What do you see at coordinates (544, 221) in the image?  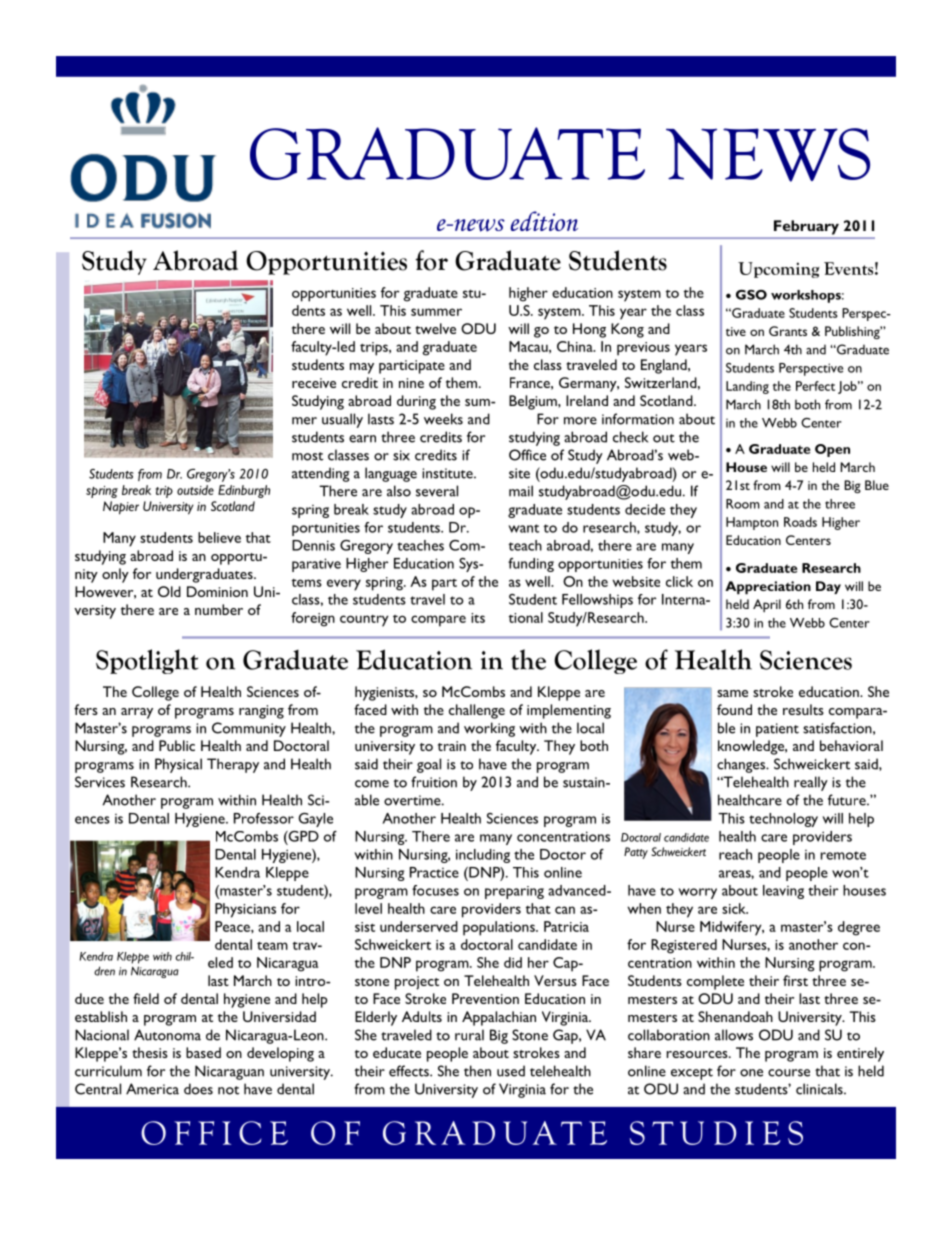 I see `edition` at bounding box center [544, 221].
